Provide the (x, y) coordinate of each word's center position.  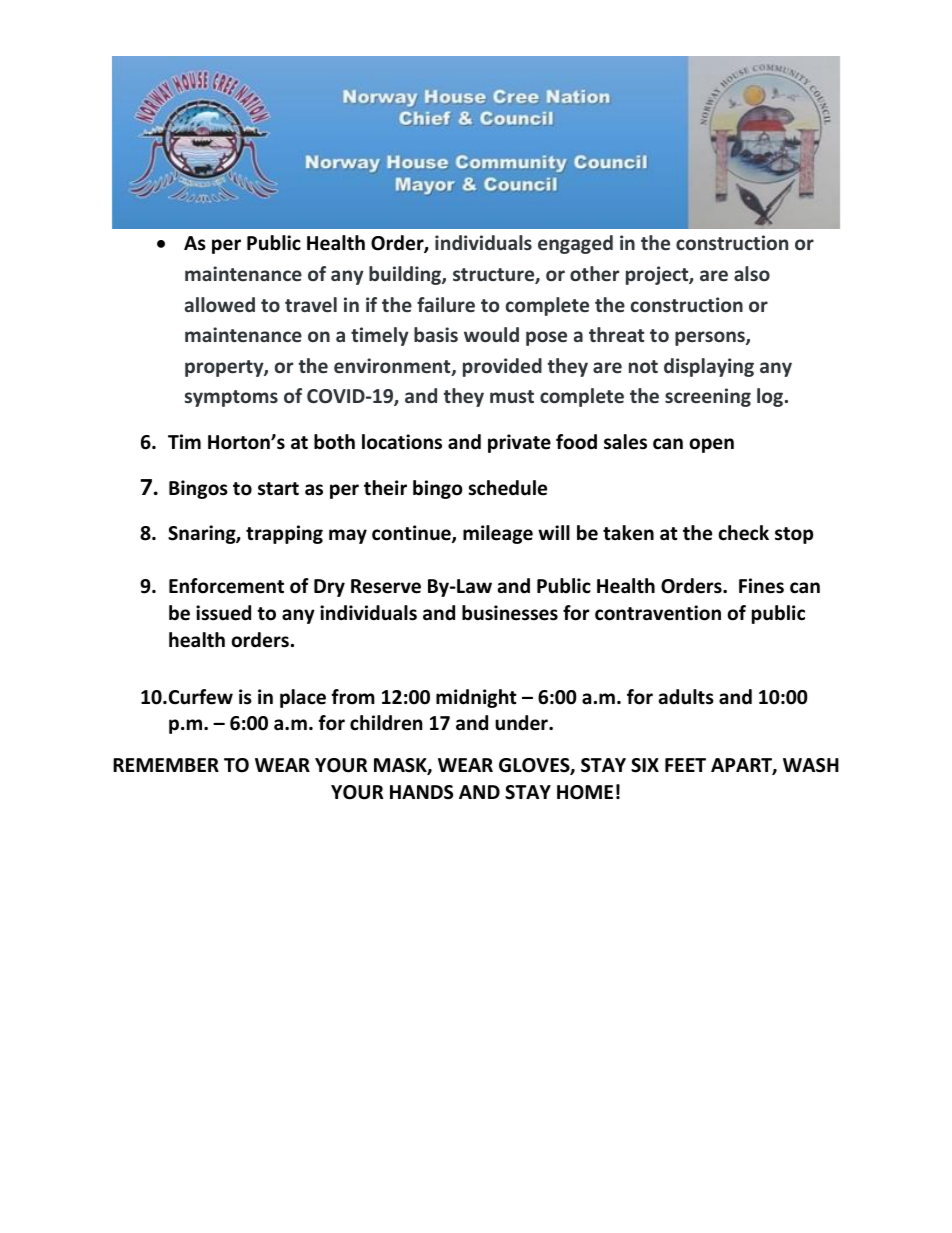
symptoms (231, 398)
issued (223, 613)
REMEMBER (166, 765)
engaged (575, 244)
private (519, 443)
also (752, 273)
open (712, 445)
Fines (761, 586)
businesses (510, 613)
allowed (220, 304)
